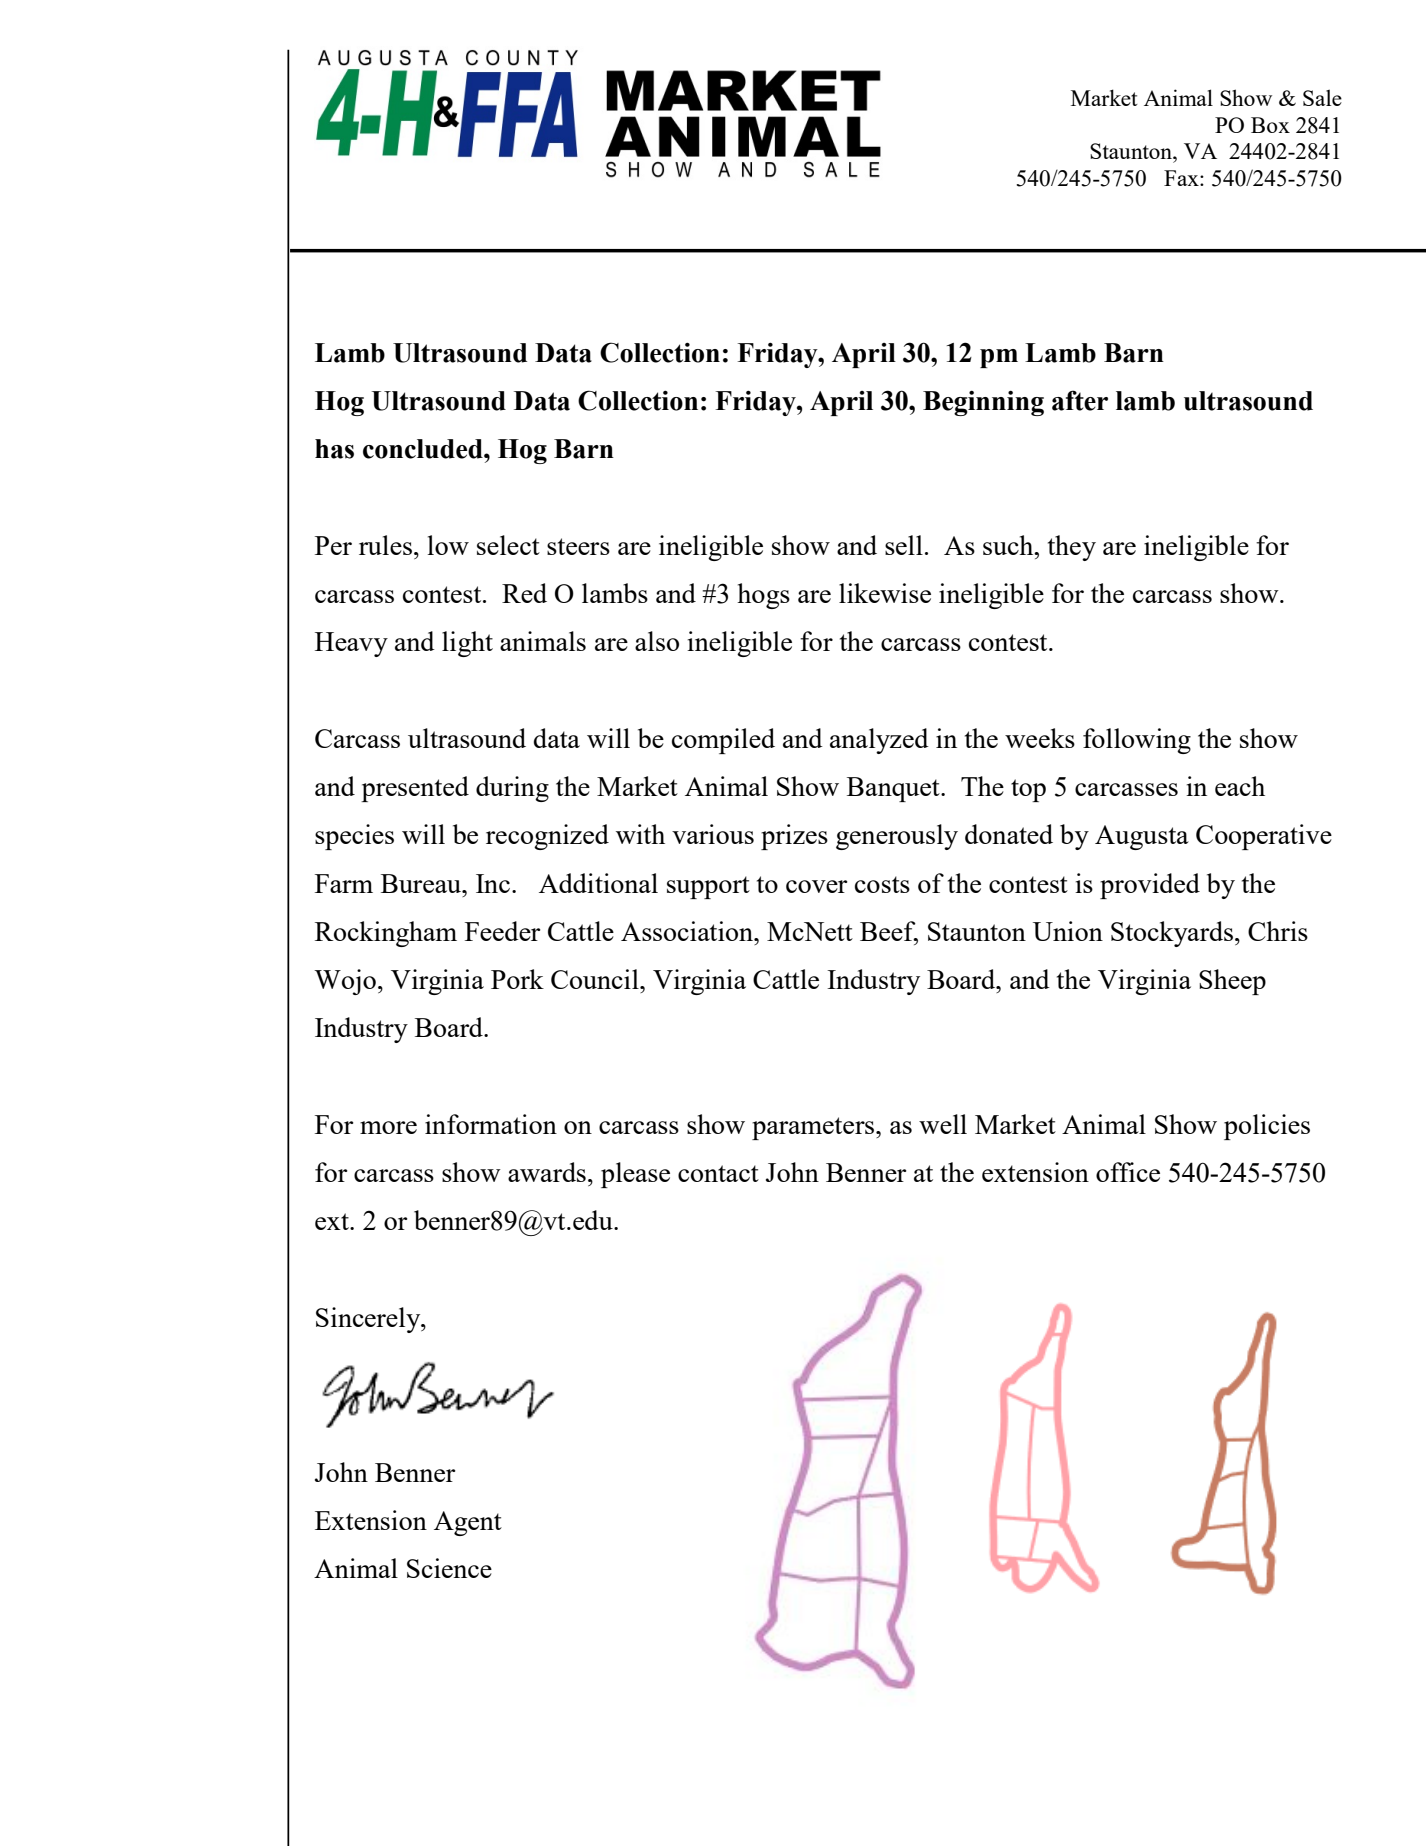  Describe the element at coordinates (885, 593) in the screenshot. I see `likewise` at that location.
